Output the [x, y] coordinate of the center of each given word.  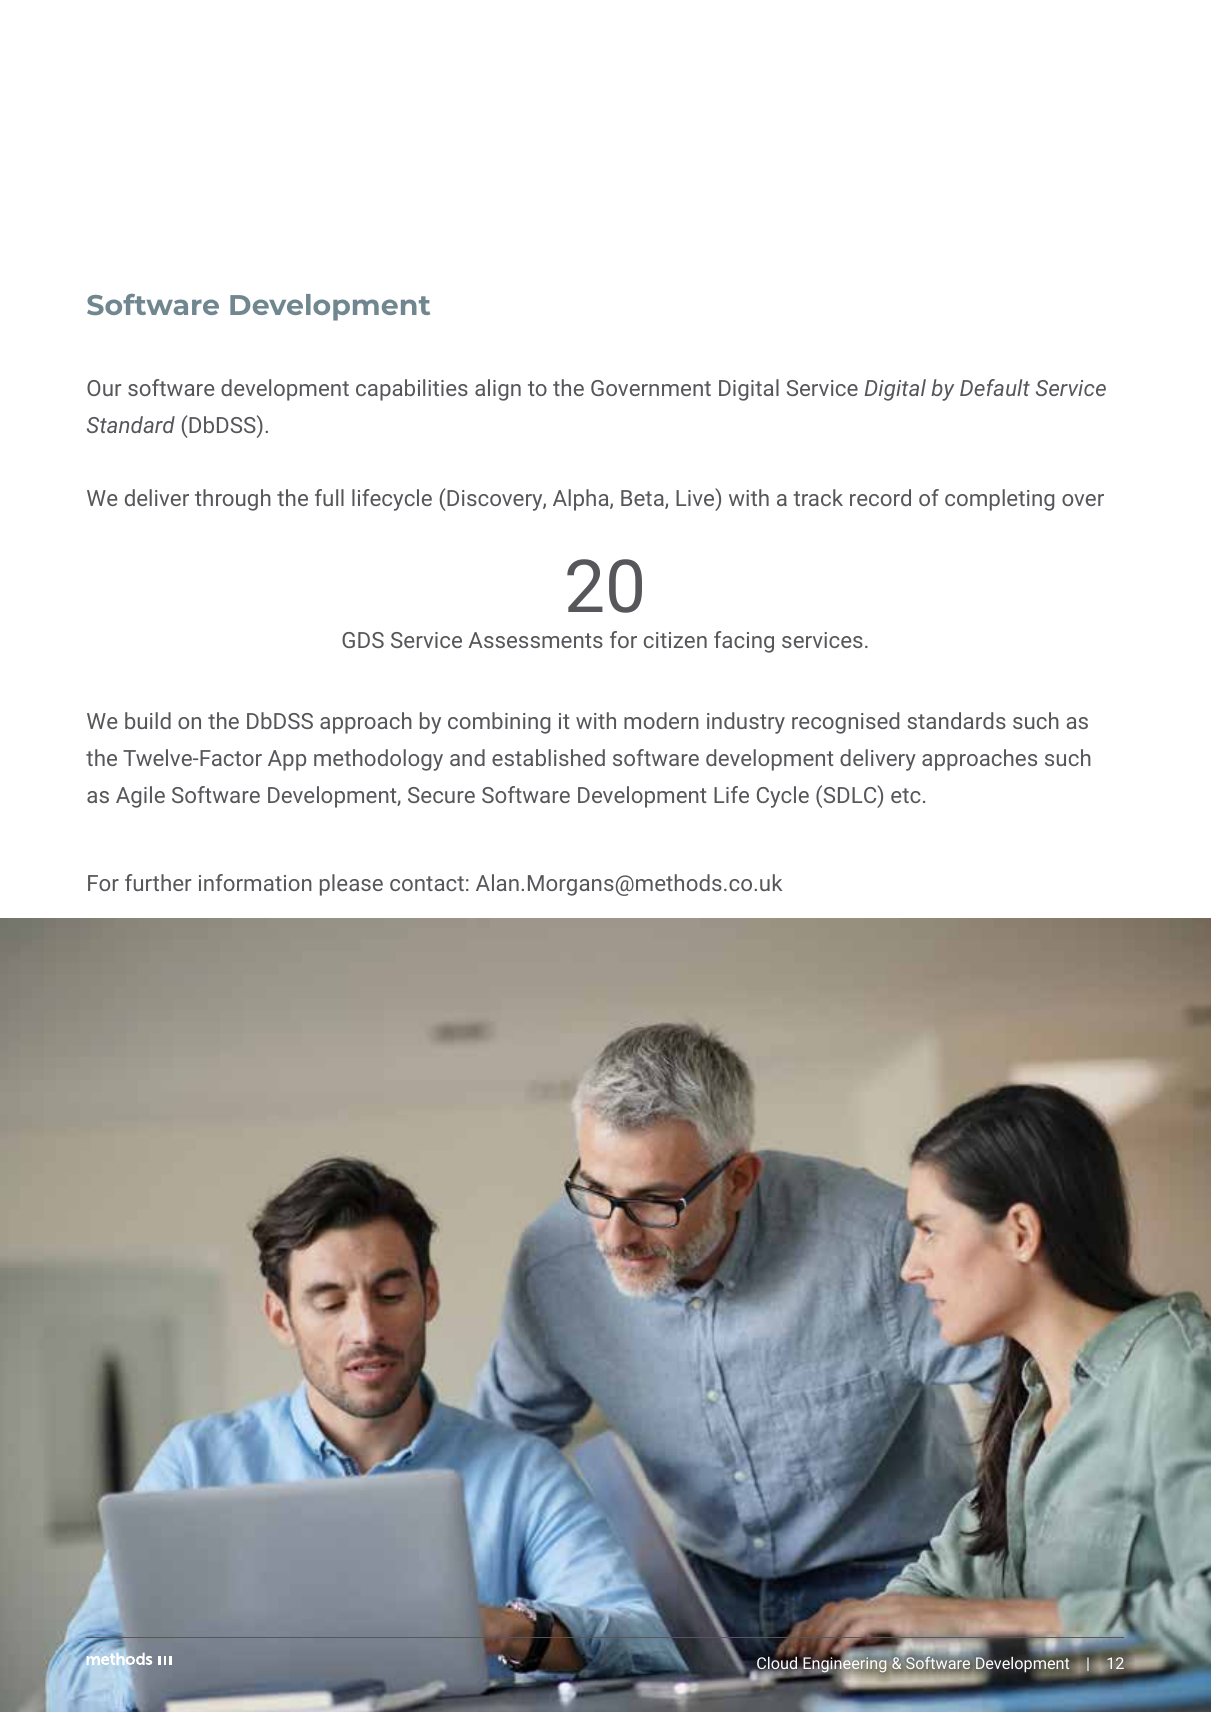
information [255, 882]
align [498, 390]
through [233, 500]
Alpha [582, 500]
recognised [845, 723]
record [880, 497]
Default [995, 387]
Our [104, 388]
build [148, 720]
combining [499, 723]
